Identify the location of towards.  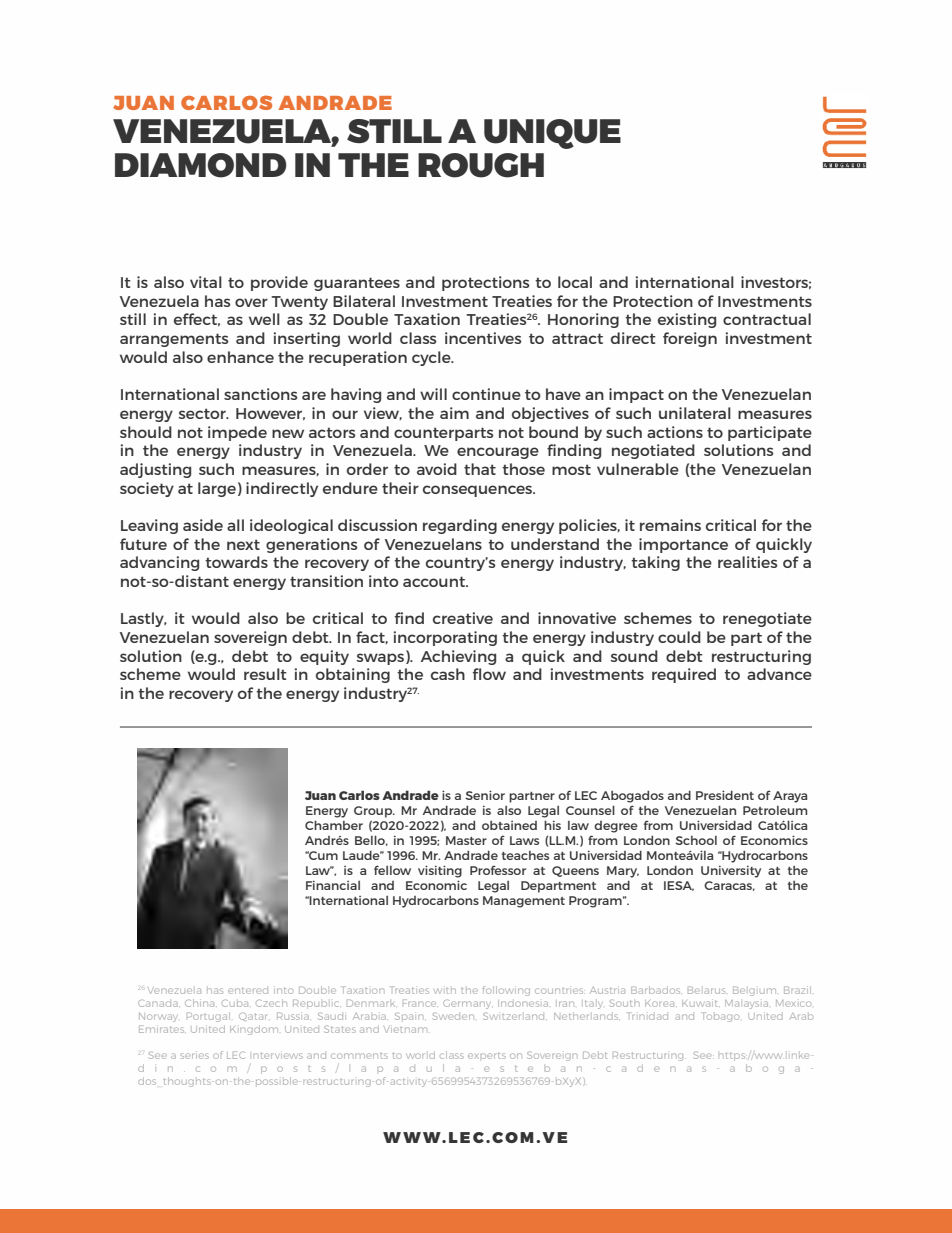
(236, 562).
